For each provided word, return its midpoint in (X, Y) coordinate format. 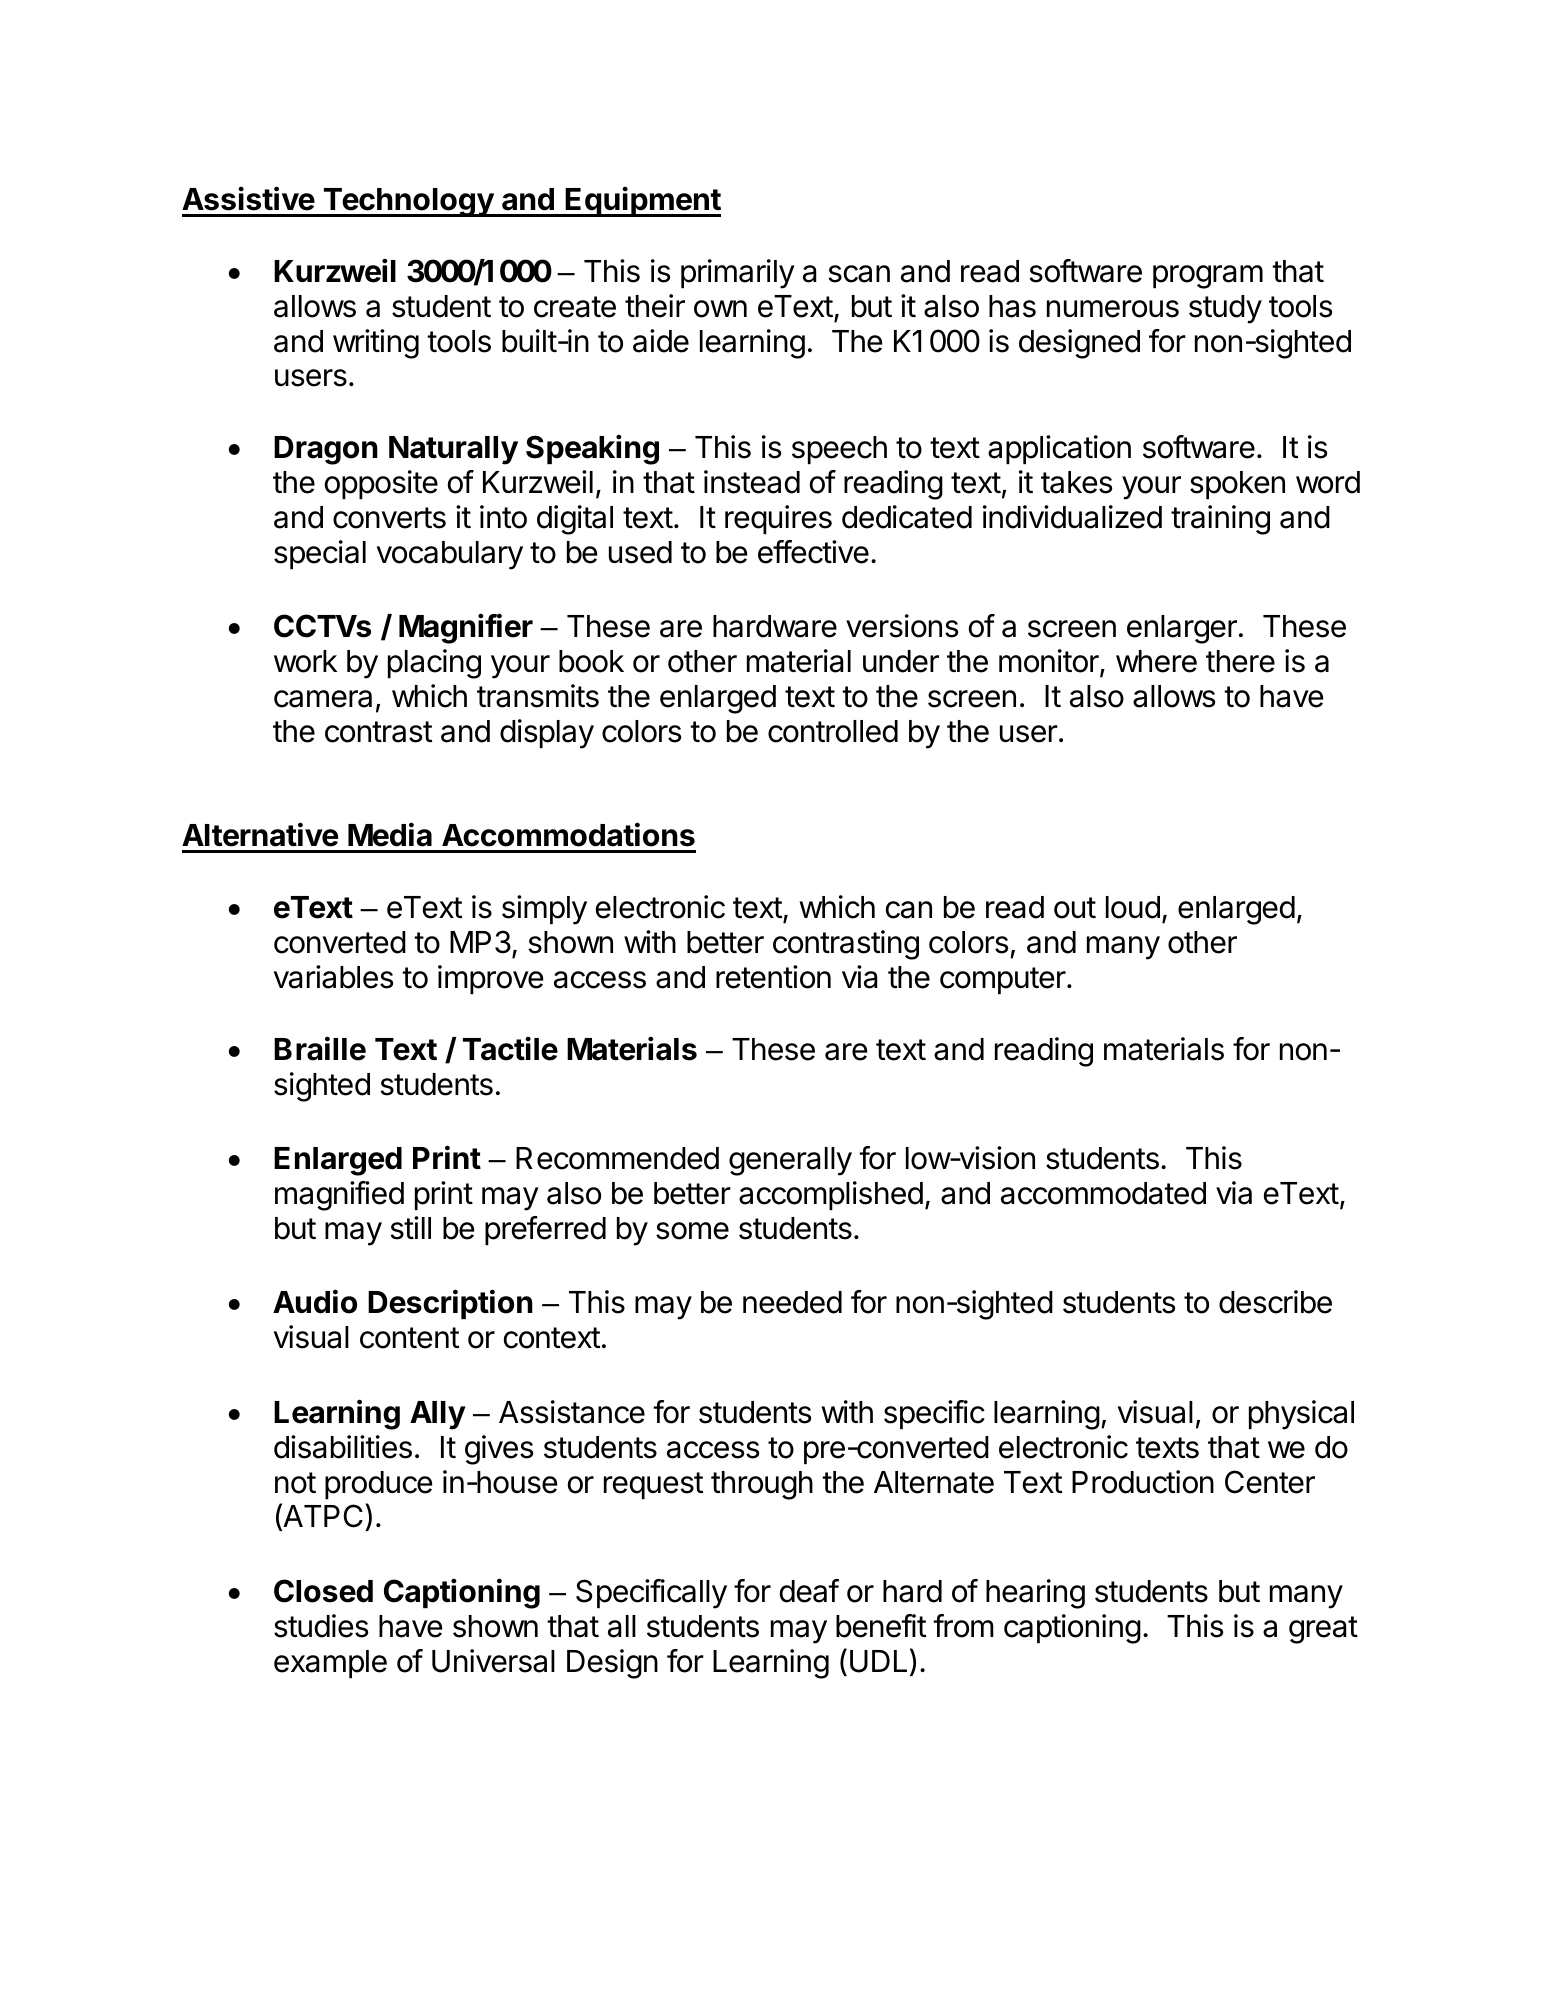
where (1156, 661)
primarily (738, 274)
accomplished (831, 1195)
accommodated (1103, 1193)
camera (323, 699)
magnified (339, 1196)
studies (321, 1626)
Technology (408, 202)
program (1208, 277)
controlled (833, 731)
